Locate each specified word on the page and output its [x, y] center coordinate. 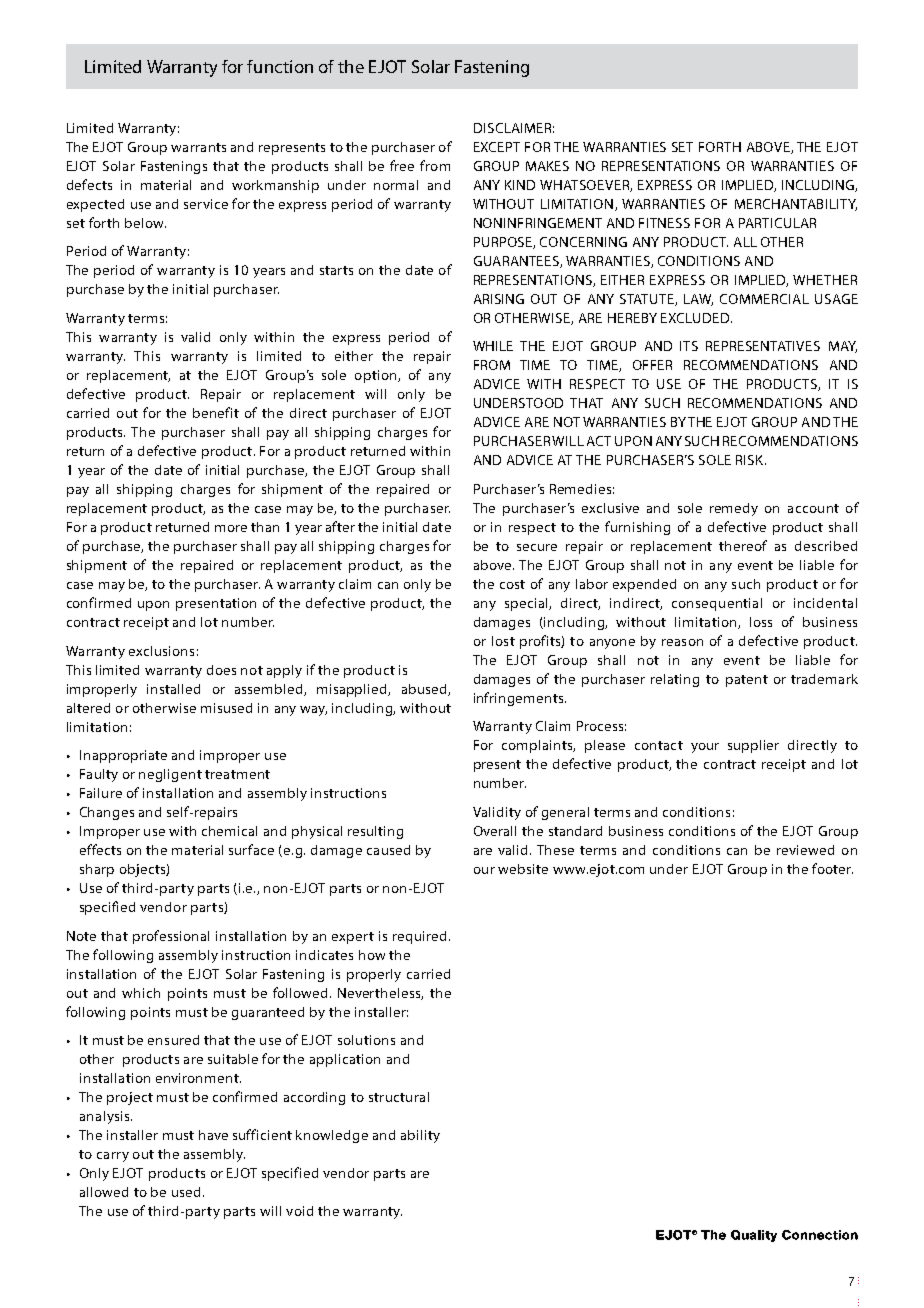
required [419, 937]
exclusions [161, 651]
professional [171, 937]
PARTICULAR [777, 223]
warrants [198, 147]
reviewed [805, 850]
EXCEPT [497, 147]
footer [832, 868]
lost [503, 641]
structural [399, 1097]
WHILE [493, 346]
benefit [216, 412]
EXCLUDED [696, 318]
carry [113, 1157]
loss [761, 622]
